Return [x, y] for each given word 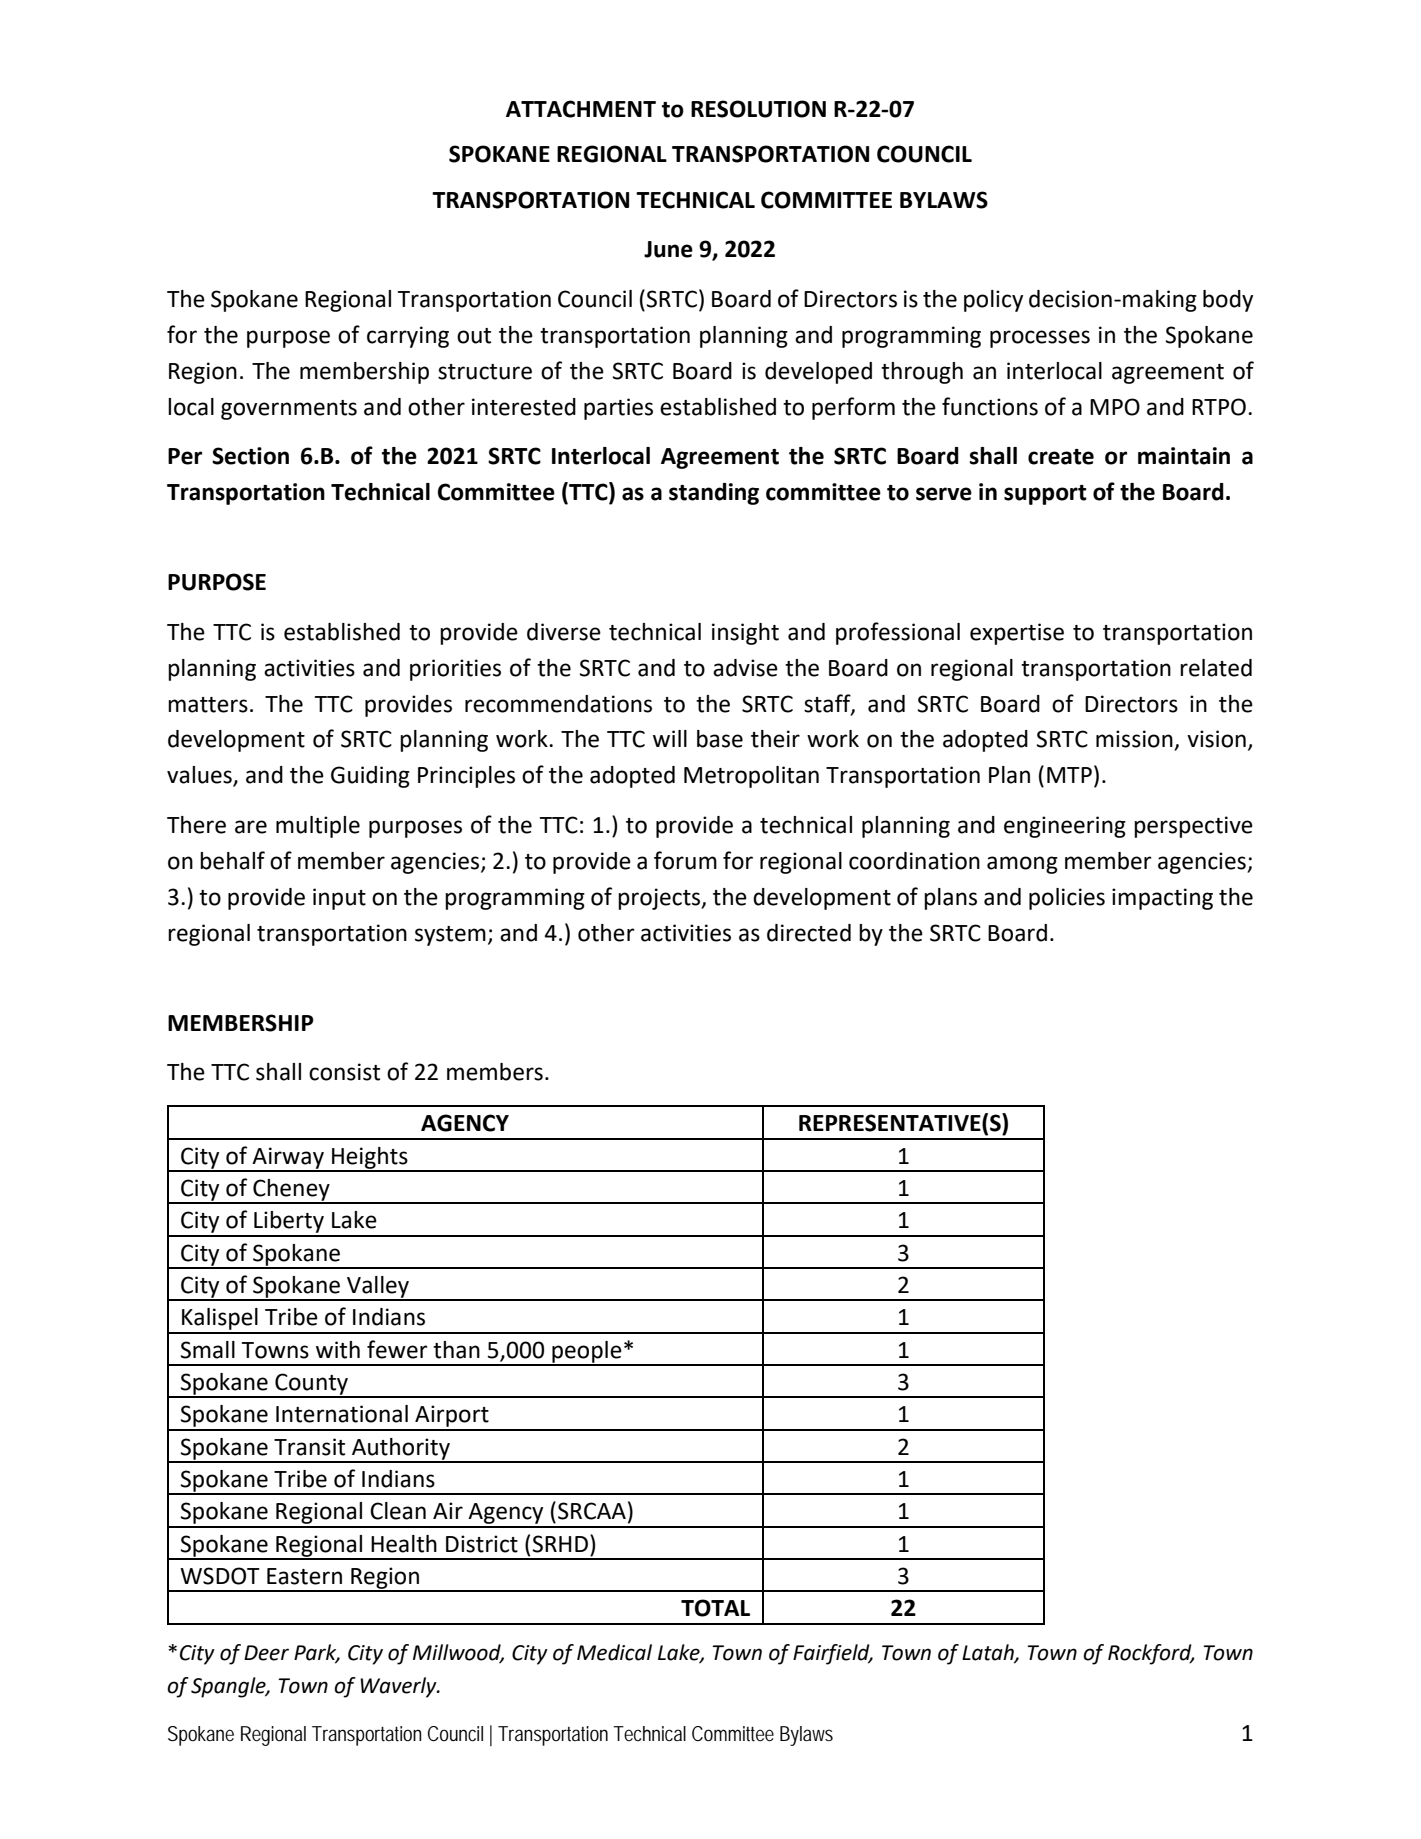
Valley [378, 1288]
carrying [408, 337]
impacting [1162, 899]
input [339, 899]
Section [250, 456]
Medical [614, 1652]
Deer [266, 1653]
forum [685, 860]
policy [993, 301]
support [1045, 495]
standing [714, 494]
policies [1067, 899]
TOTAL [715, 1608]
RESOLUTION [758, 109]
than [456, 1350]
